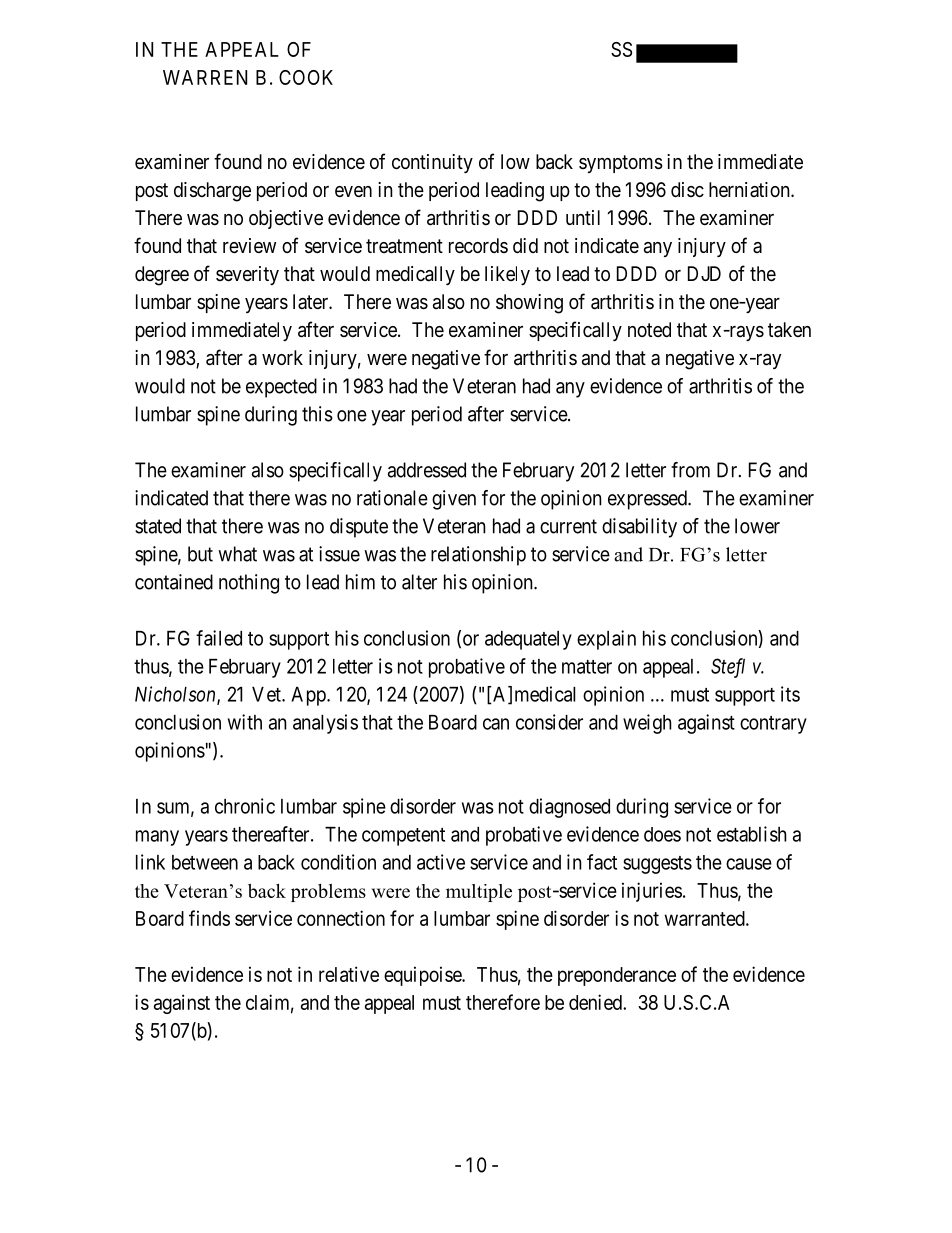 The width and height of the image is (952, 1233). What do you see at coordinates (757, 526) in the image?
I see `lower` at bounding box center [757, 526].
